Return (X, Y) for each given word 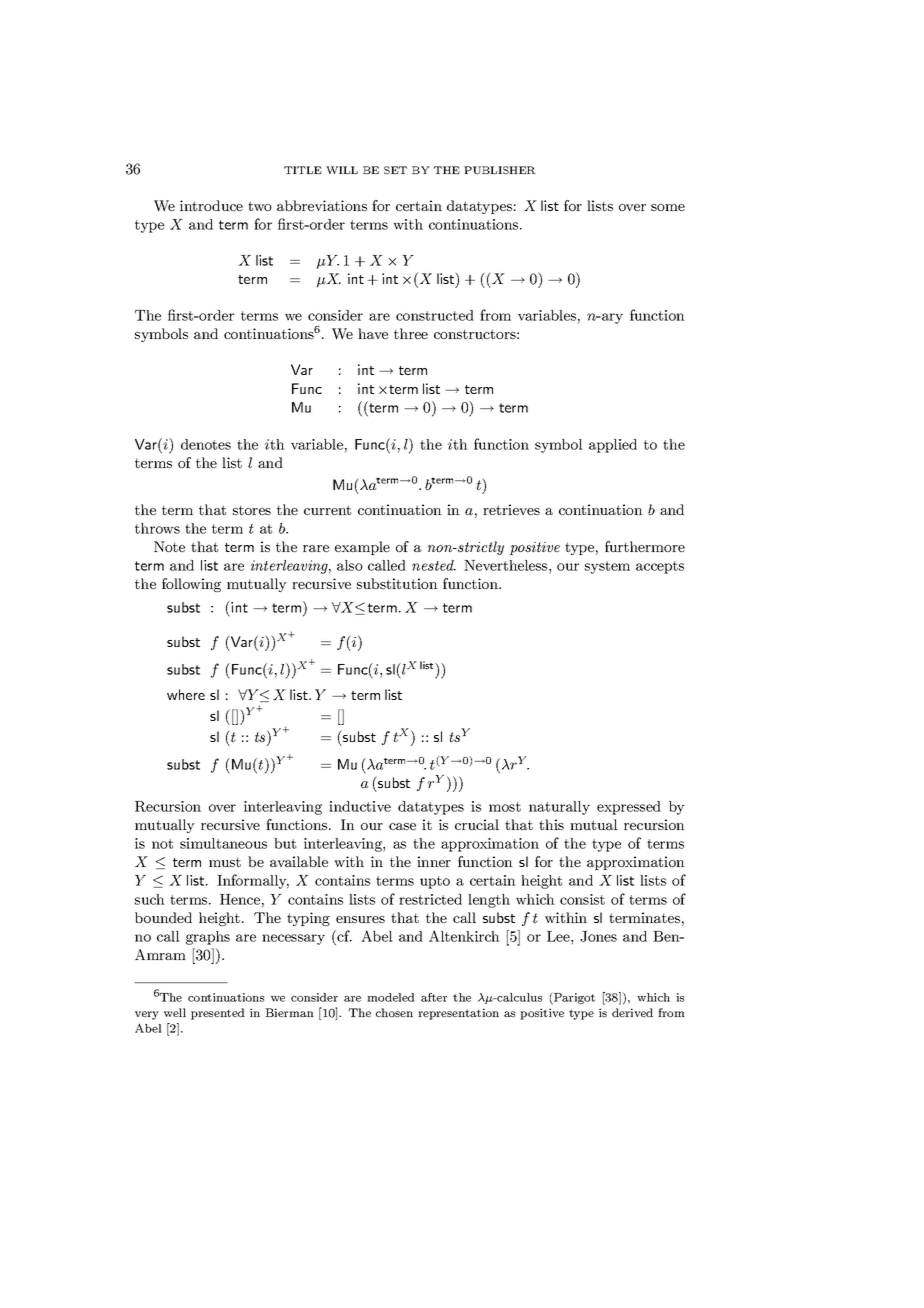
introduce (211, 205)
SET (395, 170)
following (191, 585)
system (607, 567)
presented (218, 1014)
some (668, 207)
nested (434, 565)
